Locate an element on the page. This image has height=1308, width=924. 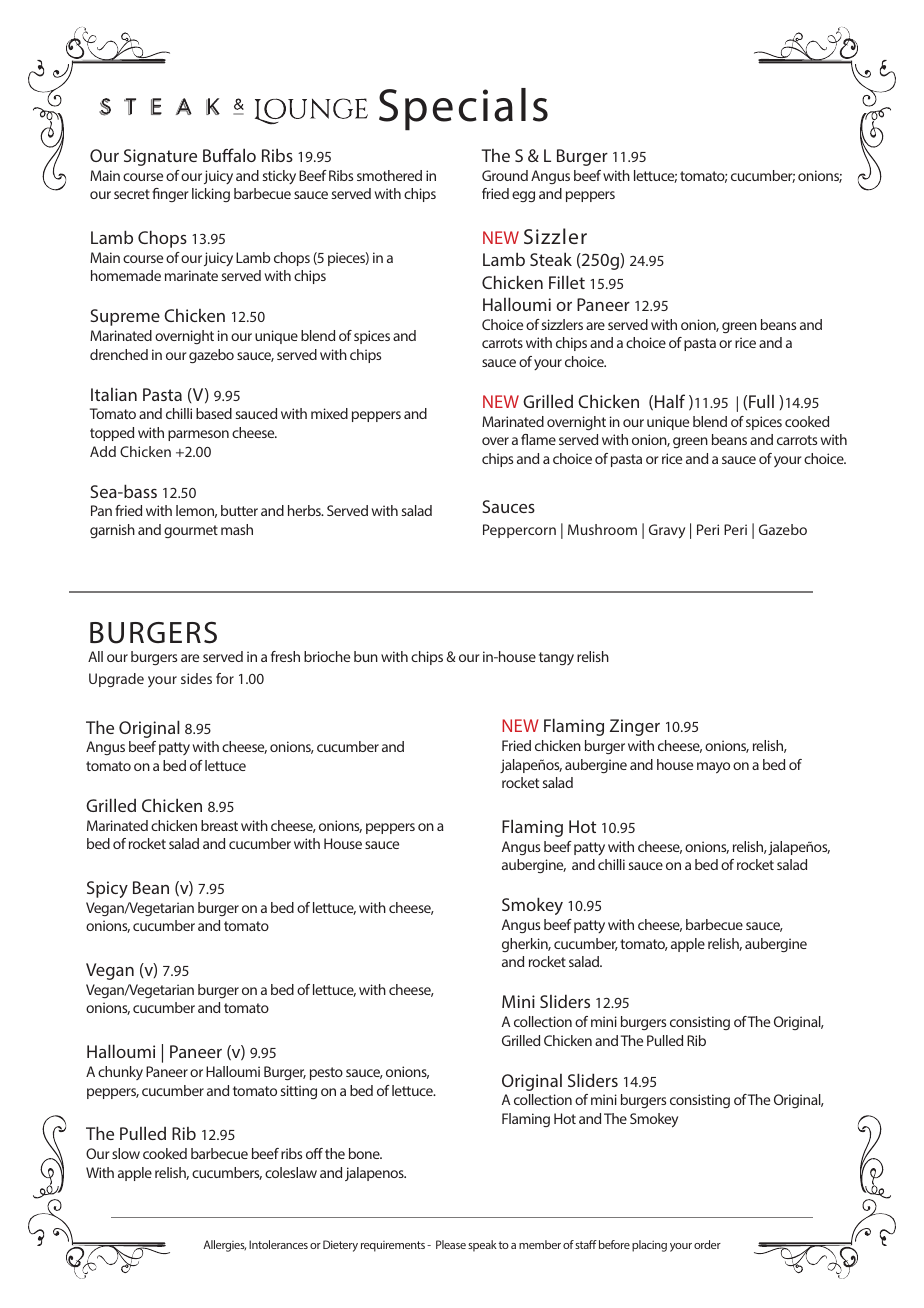
egg is located at coordinates (523, 196).
